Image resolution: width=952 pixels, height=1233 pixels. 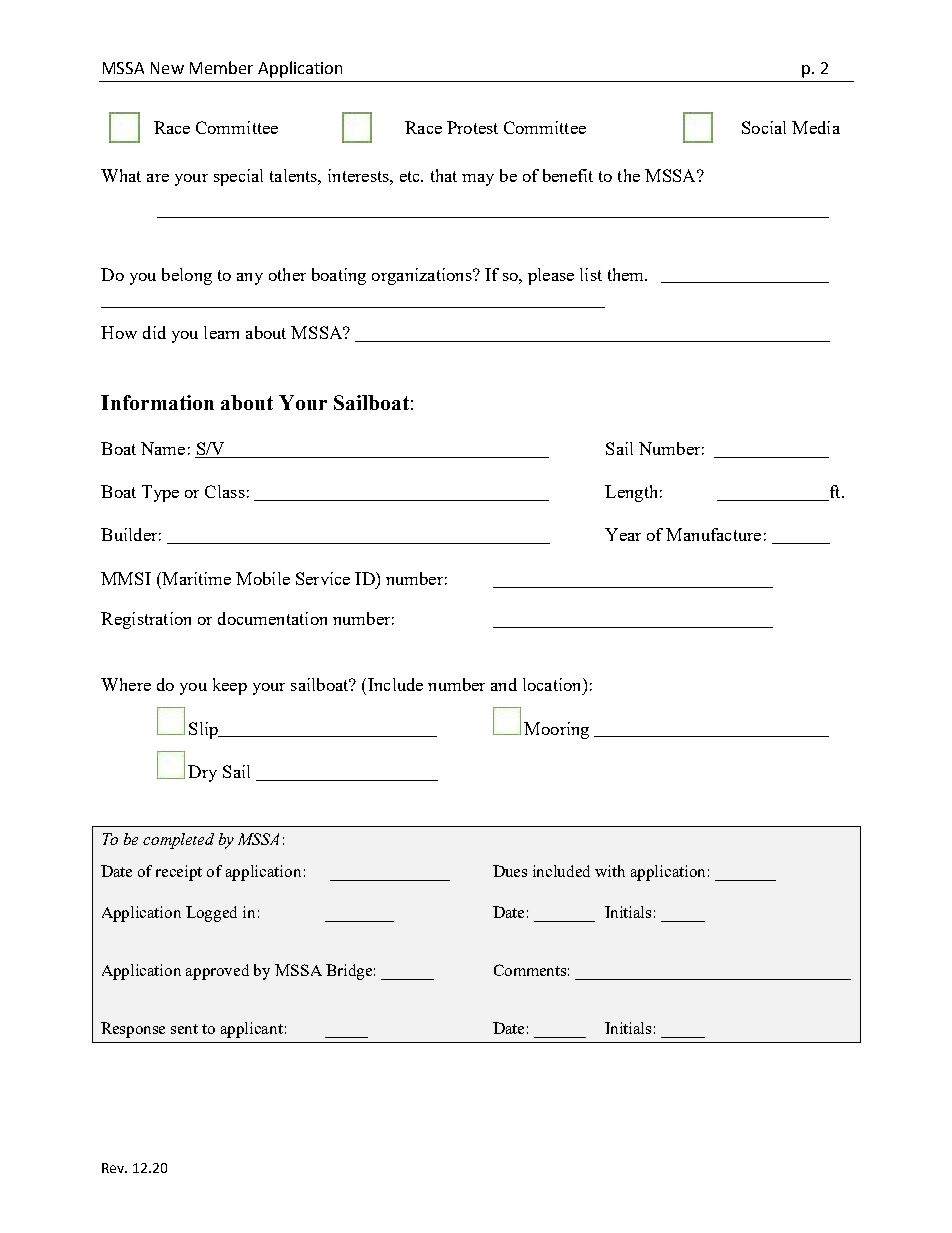 I want to click on Member, so click(x=221, y=67).
